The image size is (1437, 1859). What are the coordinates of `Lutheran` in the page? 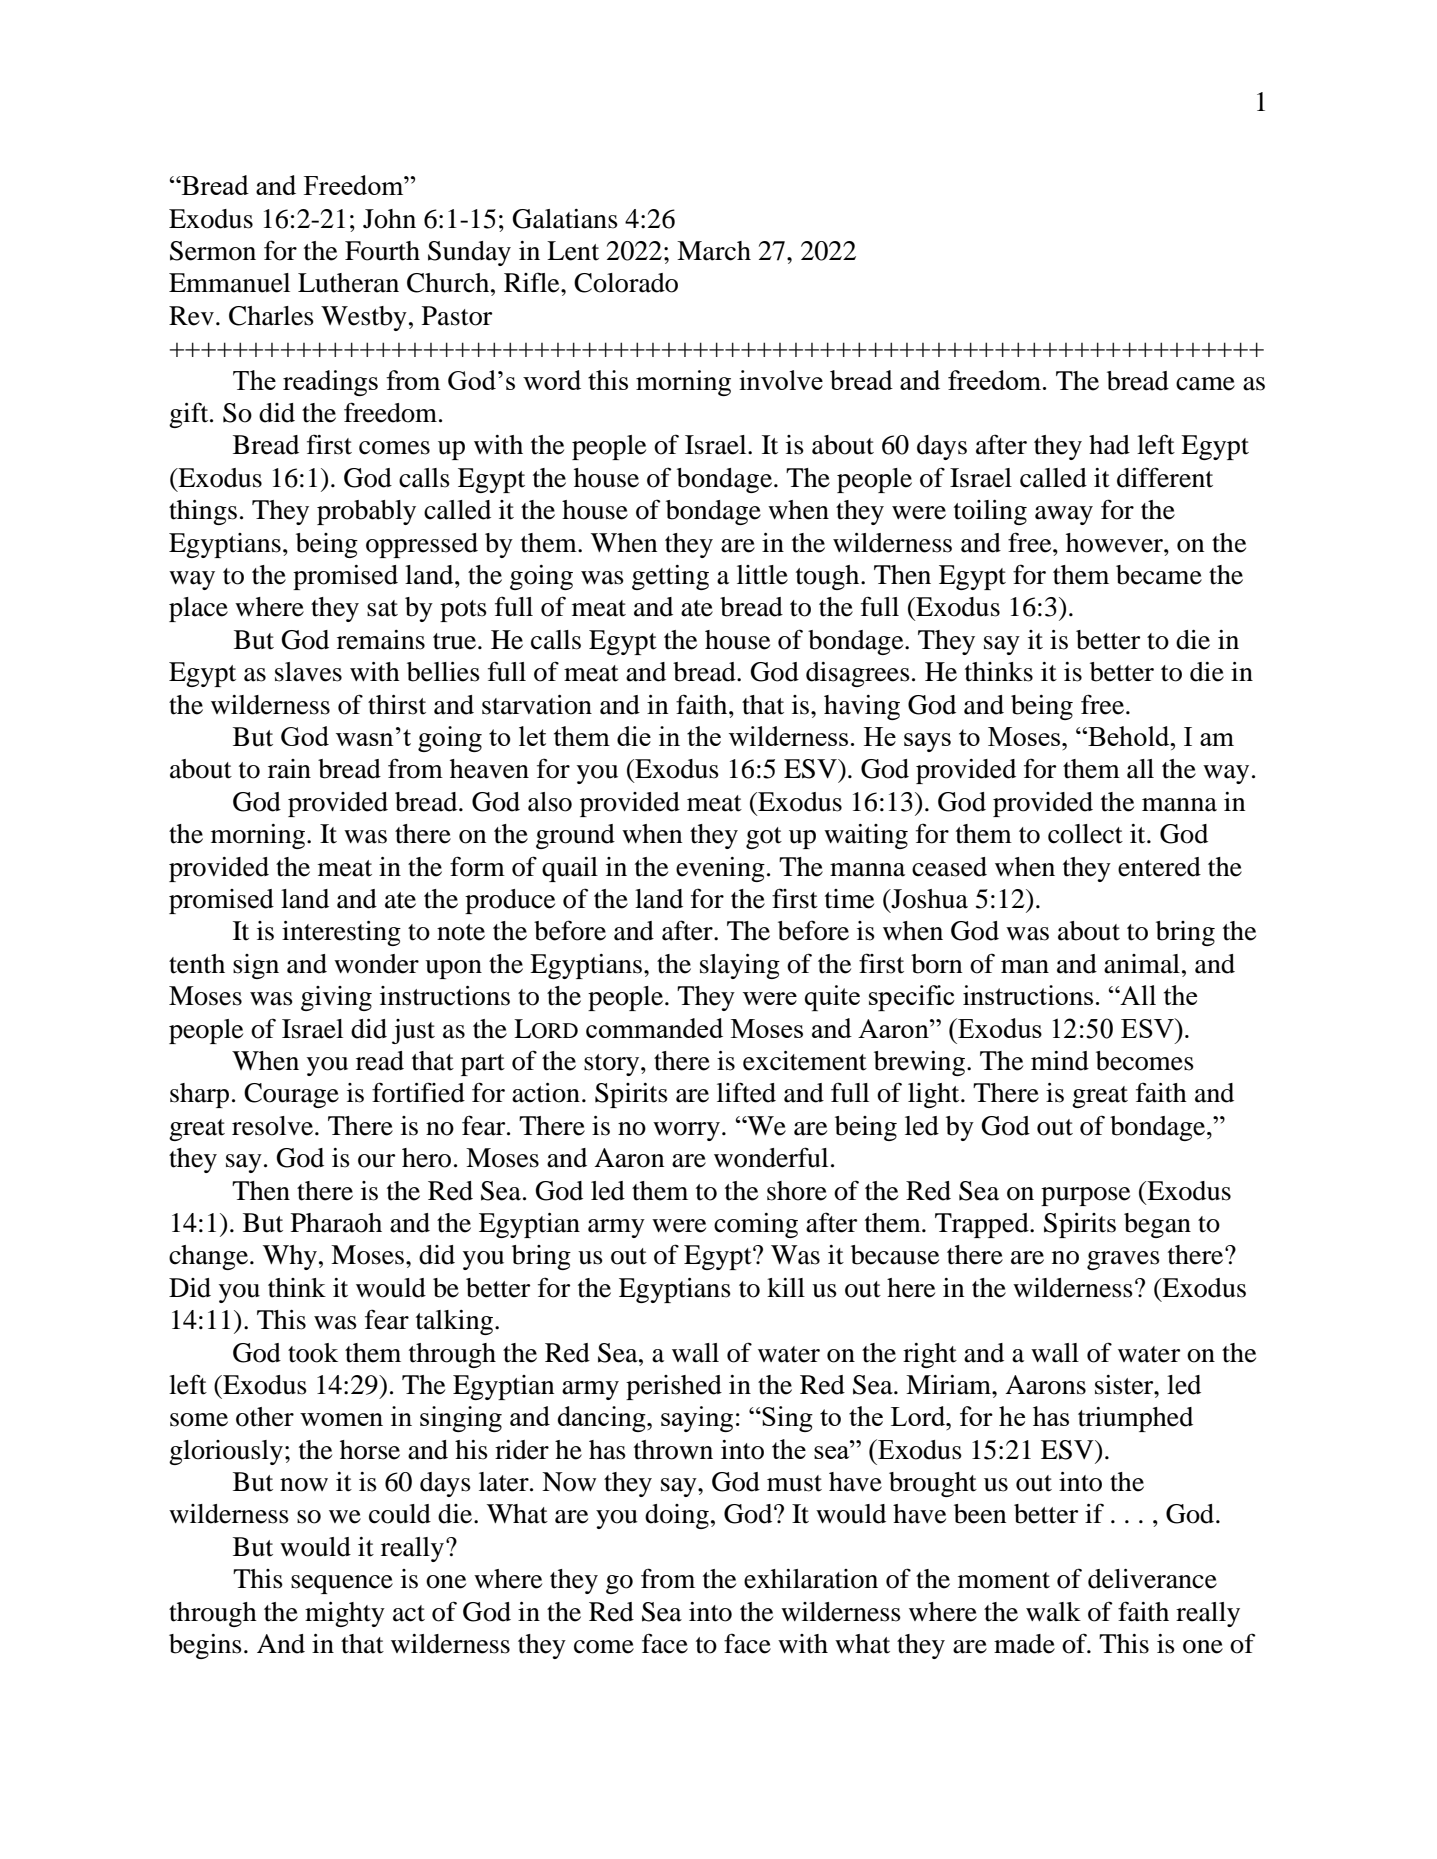 It's located at (348, 283).
